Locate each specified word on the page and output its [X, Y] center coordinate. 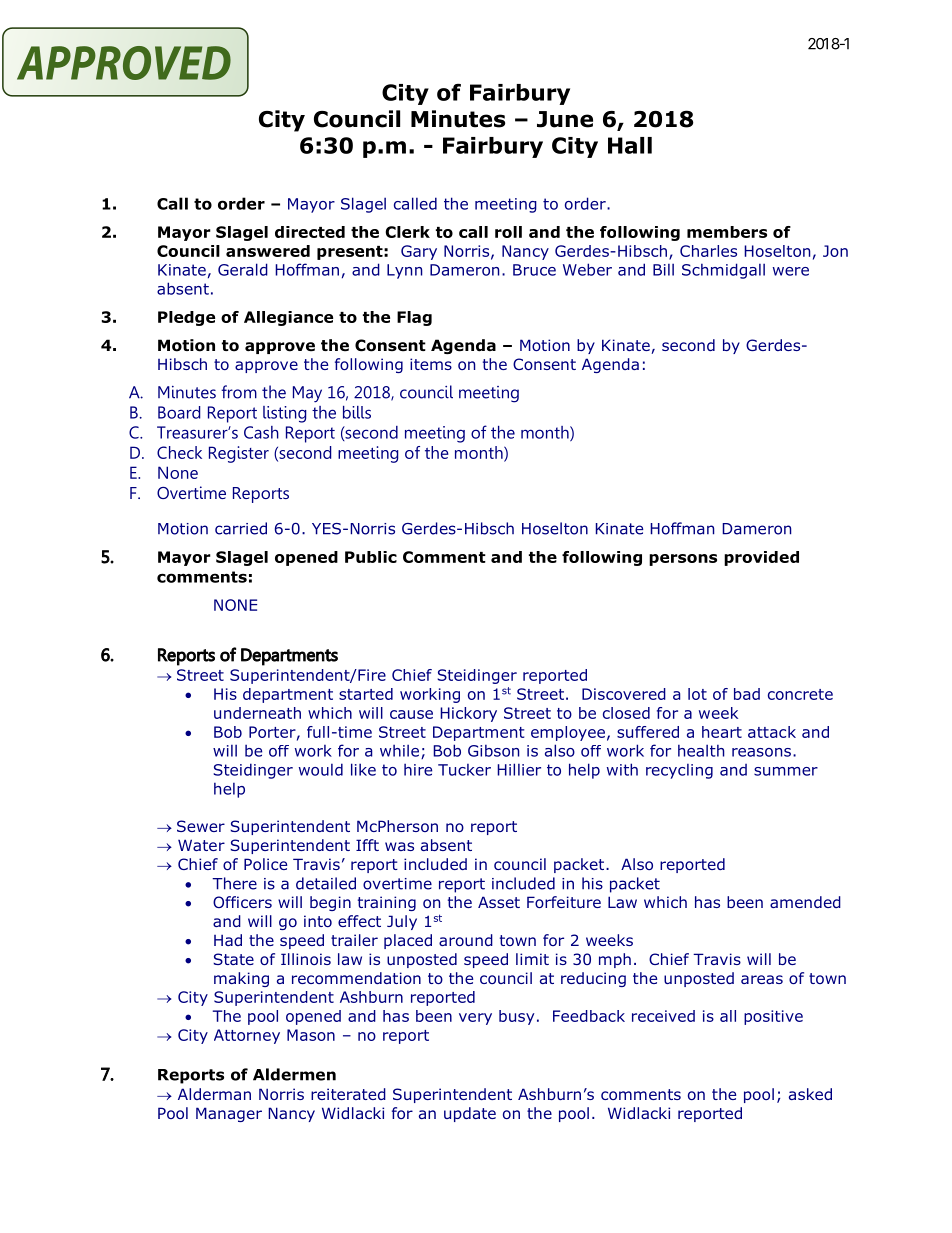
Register [239, 454]
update [470, 1114]
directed [310, 232]
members [727, 232]
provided [761, 558]
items [431, 364]
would [321, 769]
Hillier [519, 769]
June [565, 119]
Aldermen [294, 1074]
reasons [763, 752]
